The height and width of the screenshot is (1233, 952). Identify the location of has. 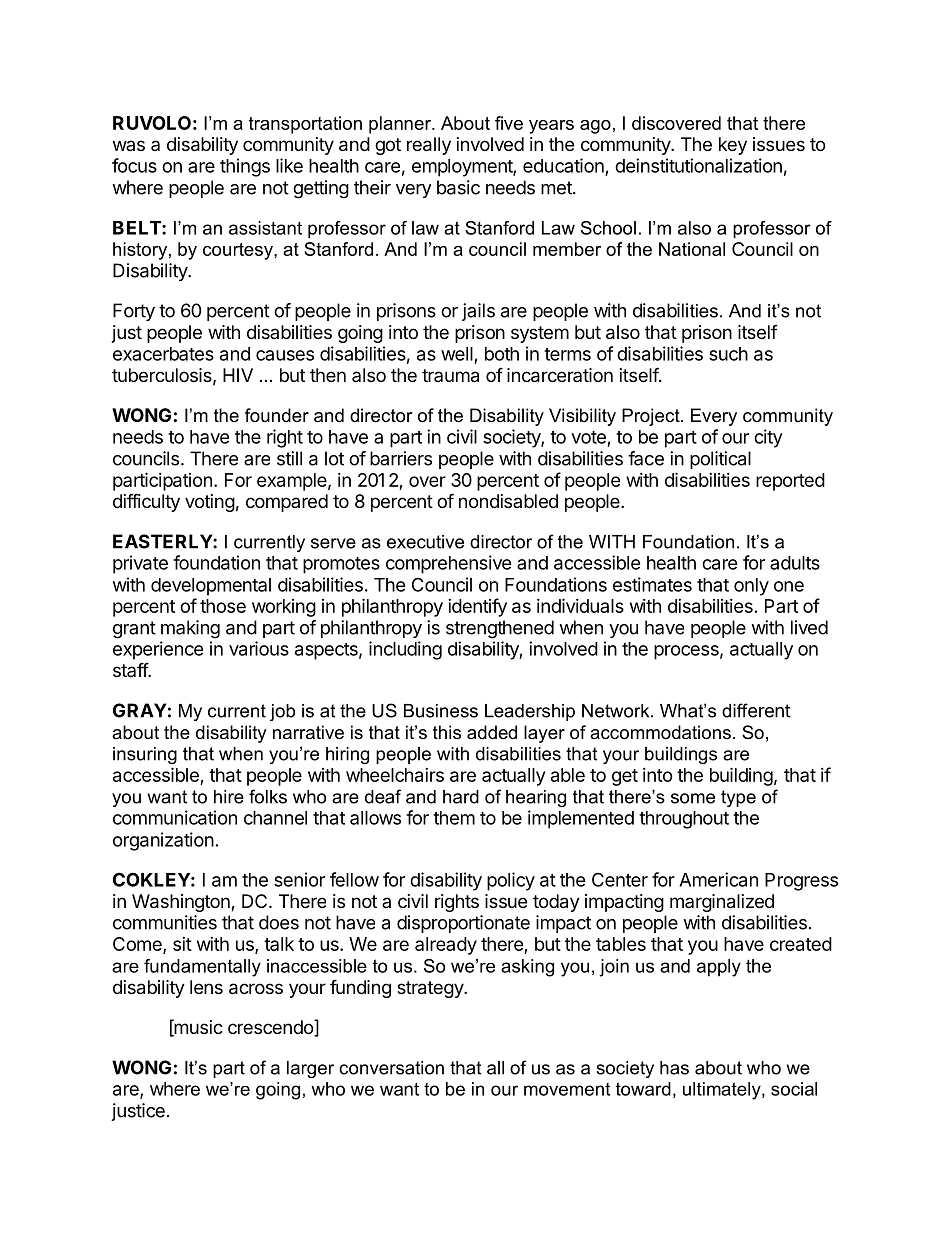
(674, 1068).
